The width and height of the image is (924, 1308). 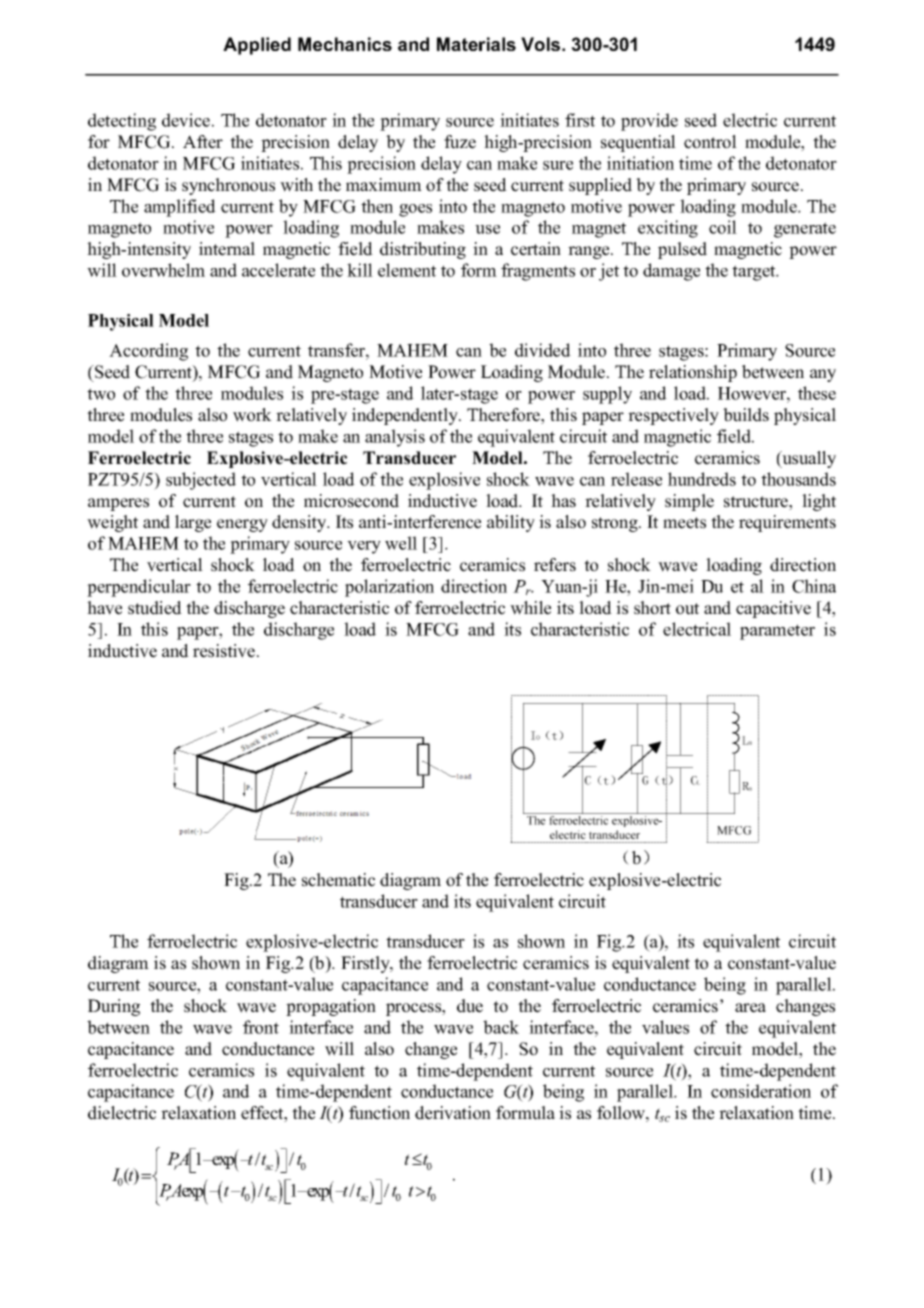 What do you see at coordinates (476, 44) in the image?
I see `Materials` at bounding box center [476, 44].
